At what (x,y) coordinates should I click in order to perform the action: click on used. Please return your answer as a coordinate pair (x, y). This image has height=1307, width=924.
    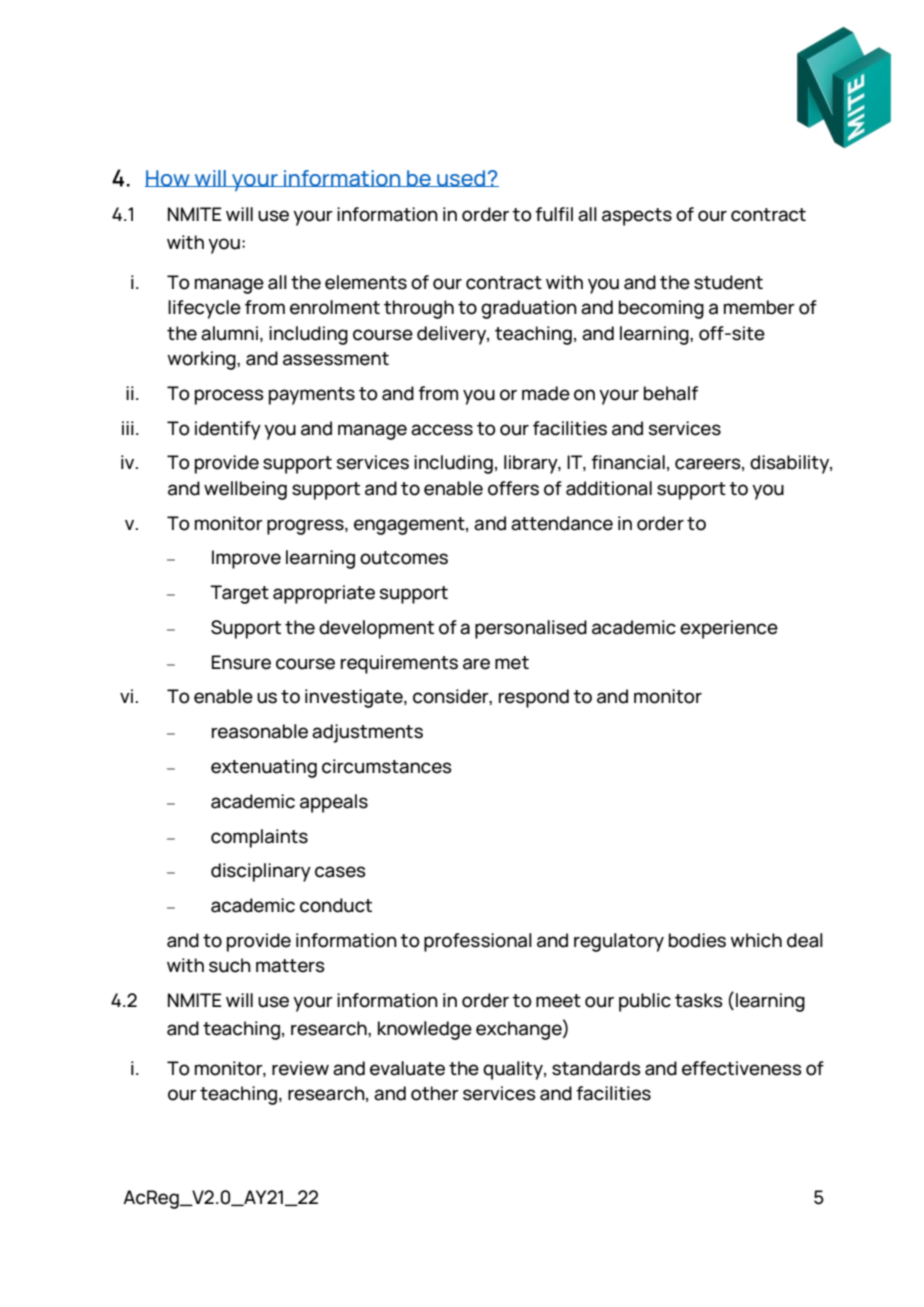
    Looking at the image, I should click on (461, 178).
